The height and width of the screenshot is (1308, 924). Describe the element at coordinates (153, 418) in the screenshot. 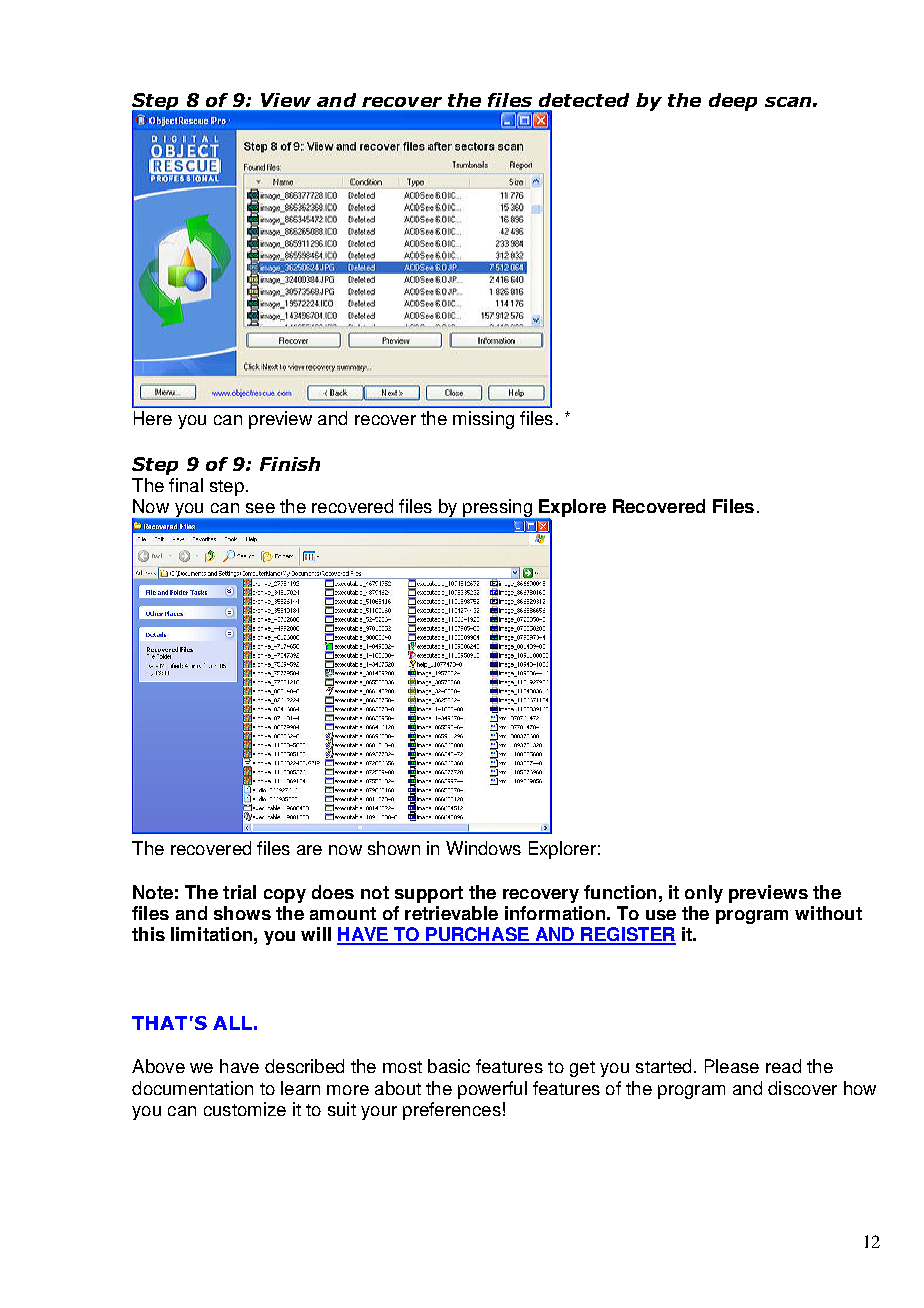

I see `Here` at that location.
